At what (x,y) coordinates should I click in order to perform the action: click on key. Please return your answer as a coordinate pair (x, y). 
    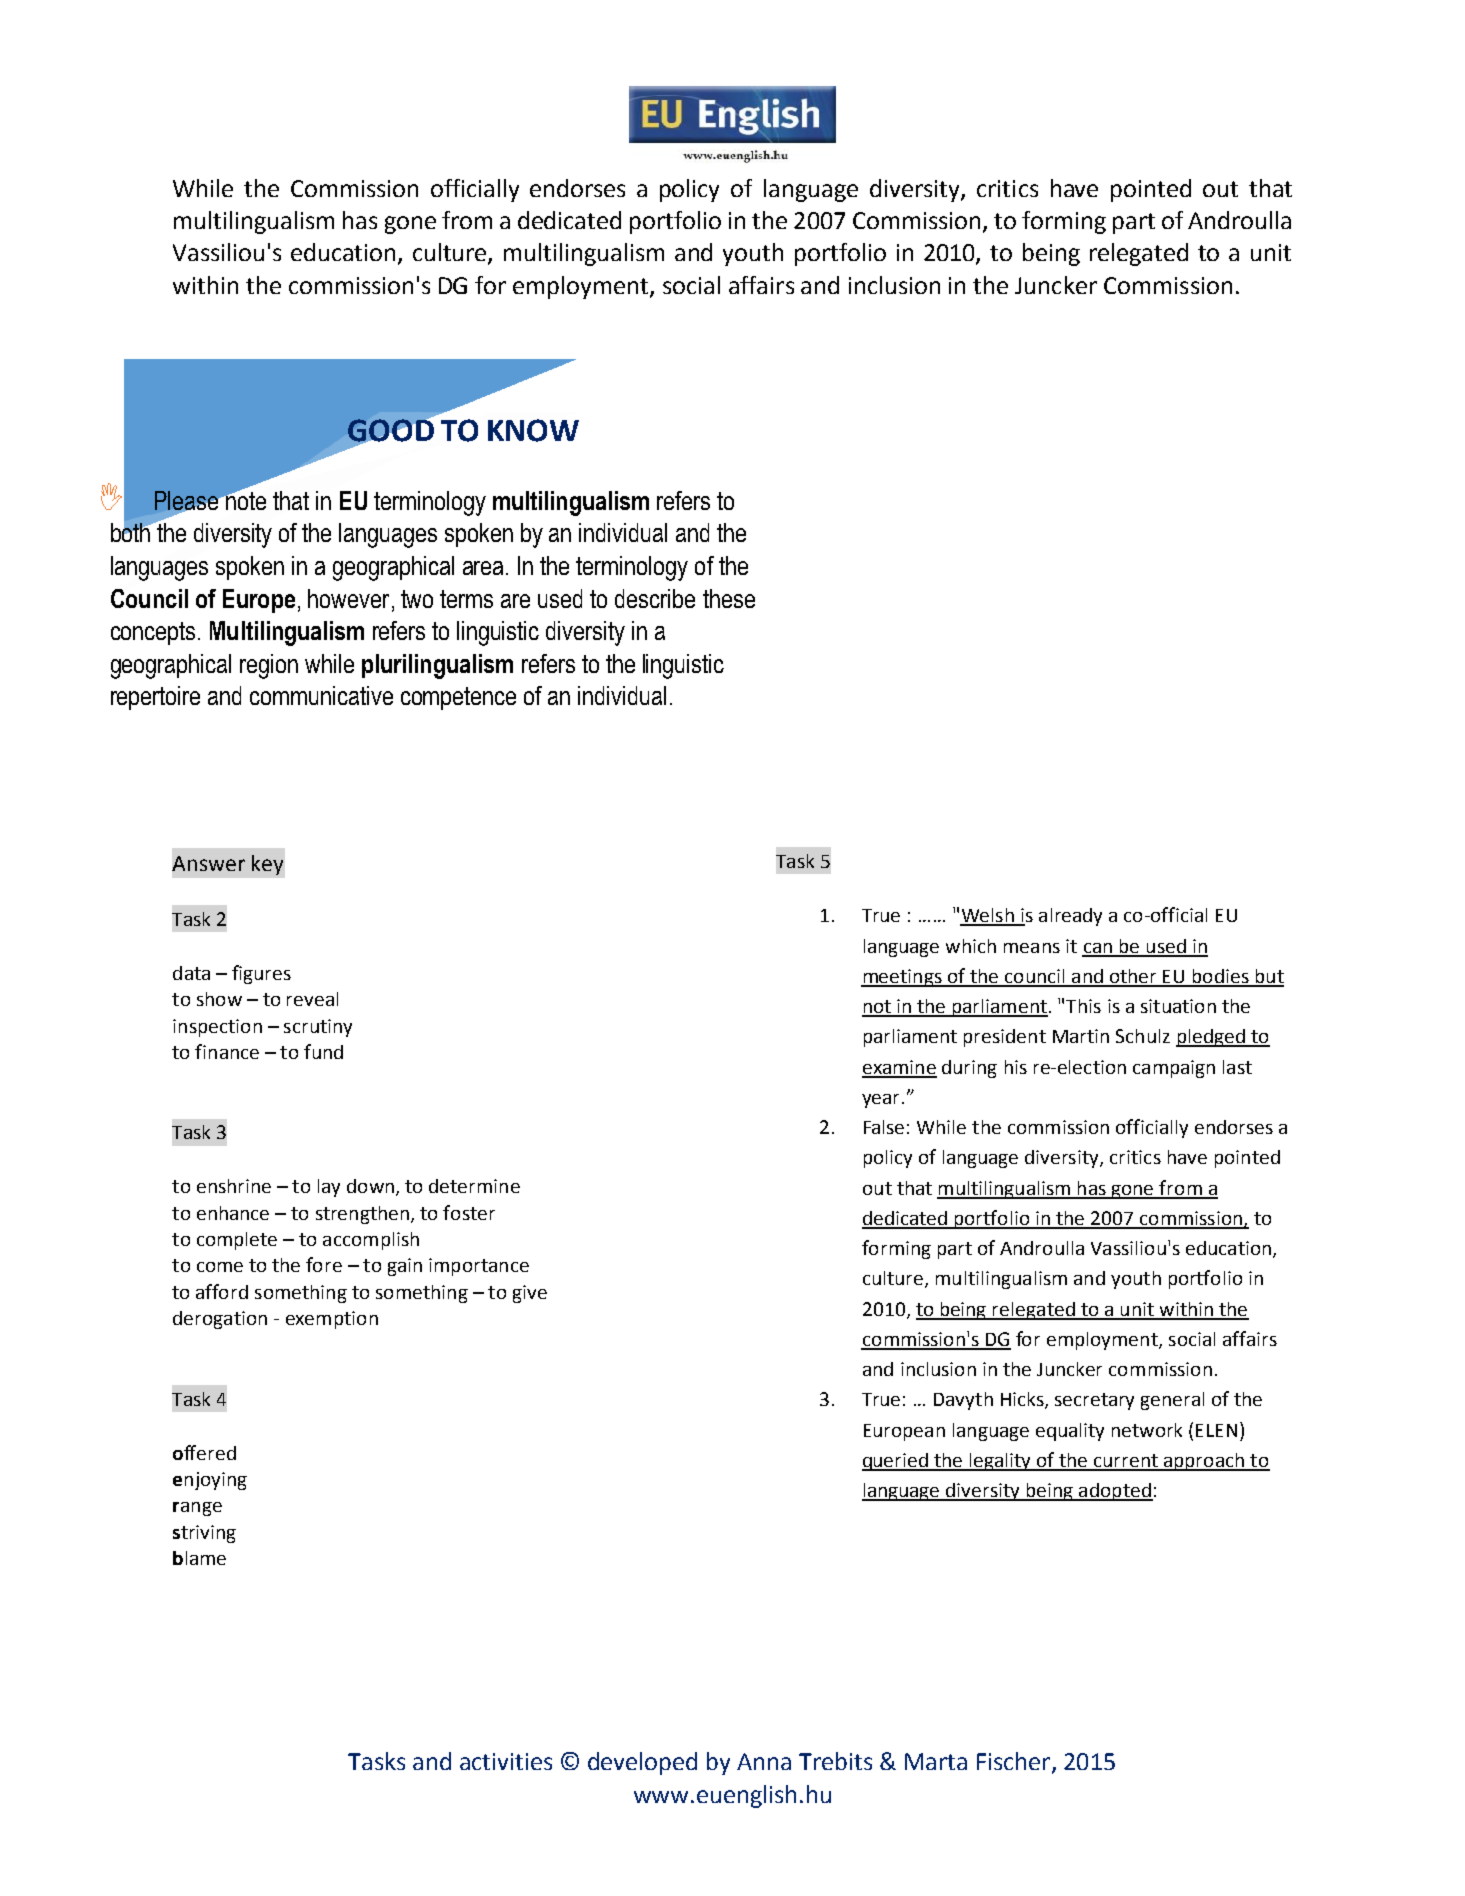
    Looking at the image, I should click on (267, 865).
